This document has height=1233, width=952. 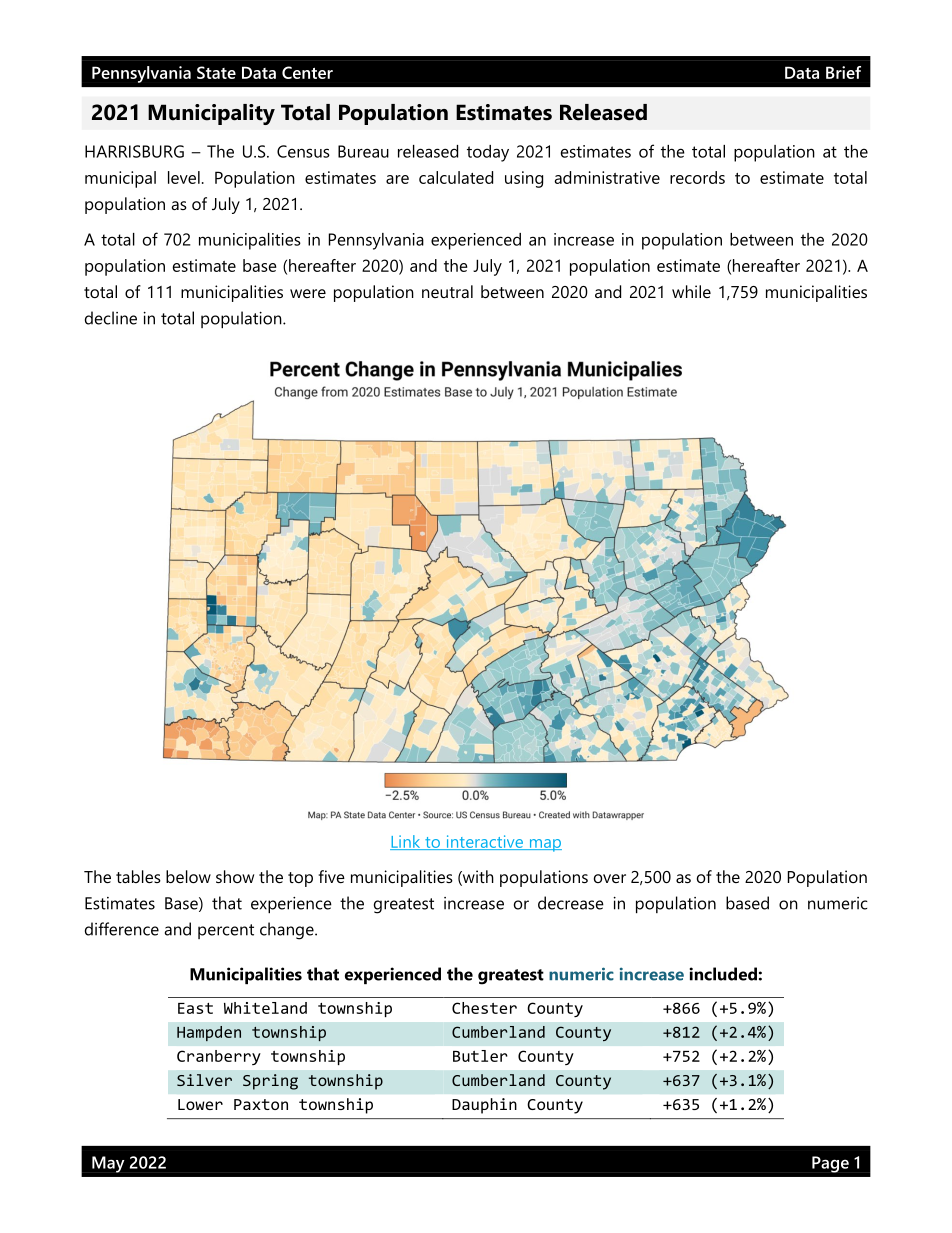 I want to click on State, so click(x=216, y=72).
